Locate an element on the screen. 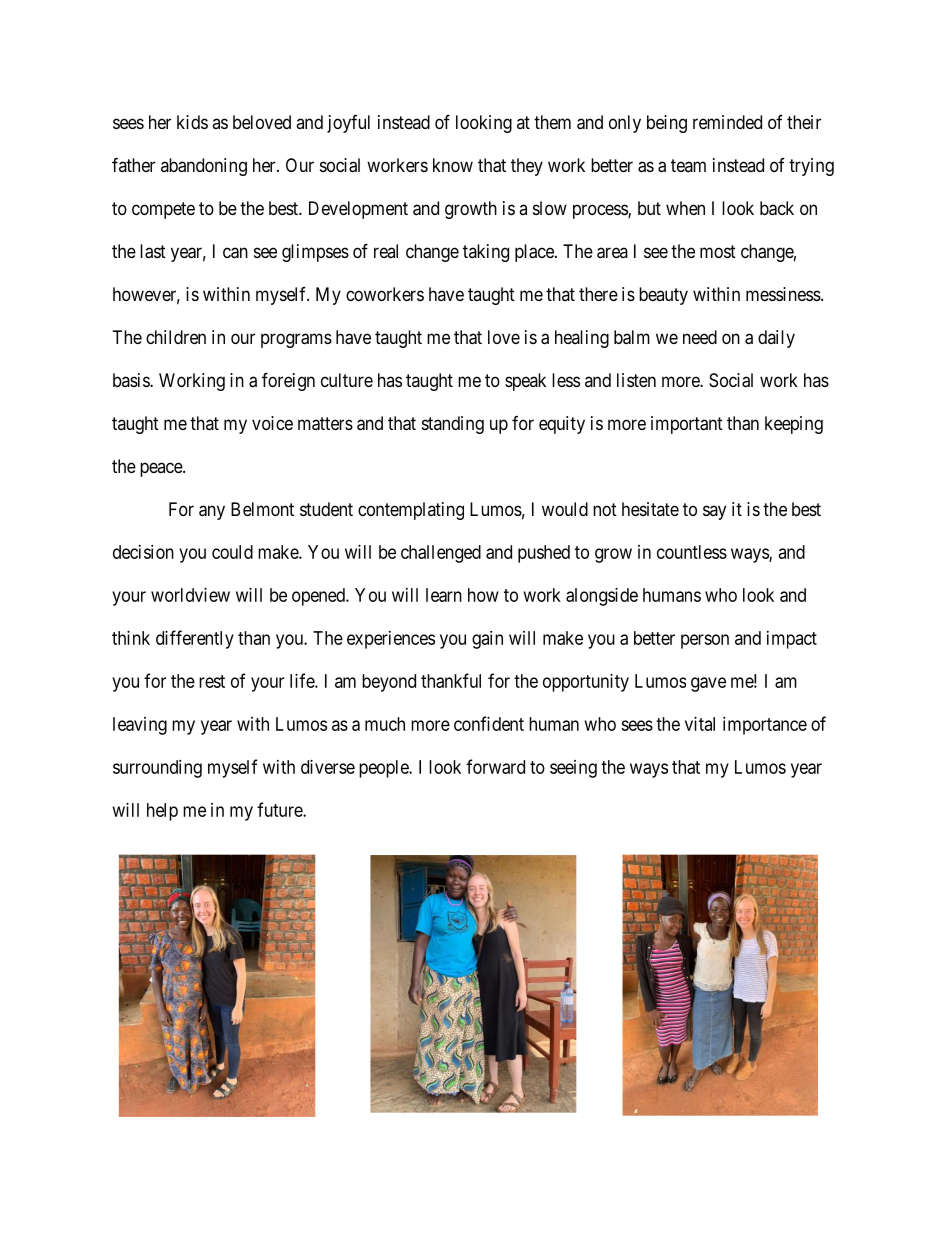 The width and height of the screenshot is (952, 1233). any is located at coordinates (212, 512).
